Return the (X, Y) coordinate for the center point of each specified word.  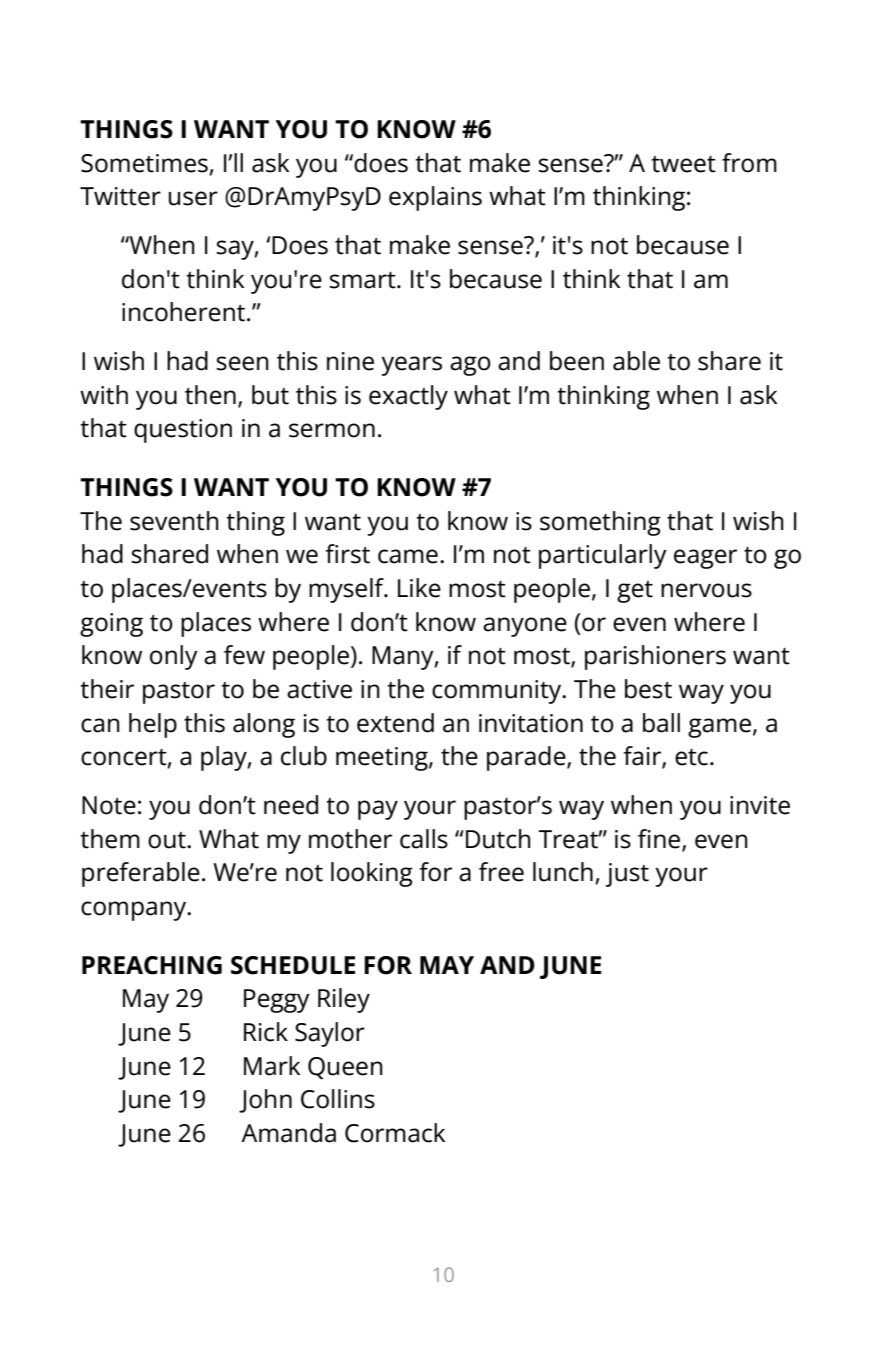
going (111, 625)
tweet (683, 164)
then (210, 395)
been (577, 361)
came (408, 556)
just (627, 875)
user (193, 198)
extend (395, 723)
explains (435, 198)
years (411, 366)
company (135, 911)
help (153, 725)
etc (691, 757)
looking (372, 874)
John (265, 1101)
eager (705, 559)
